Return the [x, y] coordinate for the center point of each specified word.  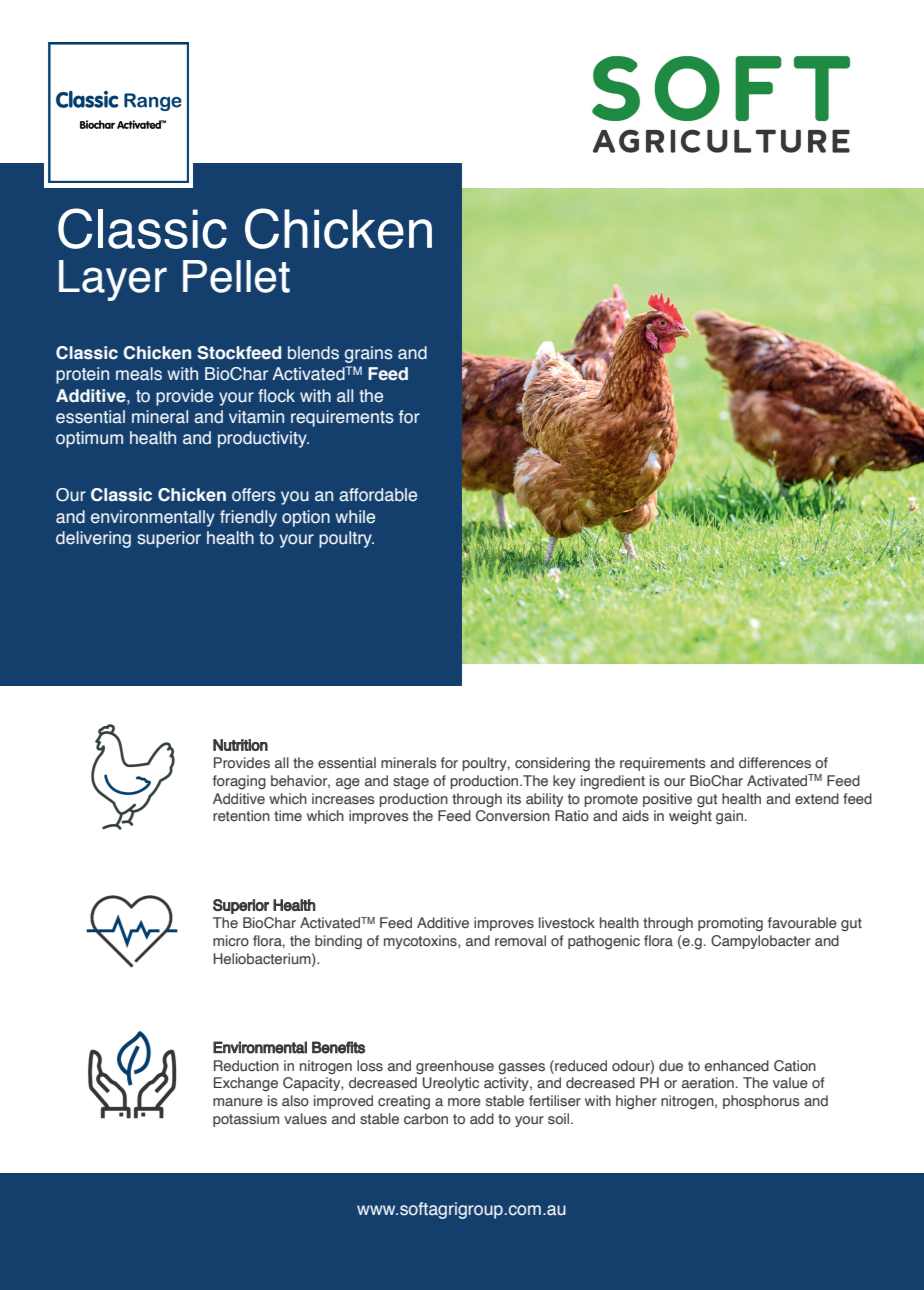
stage [411, 783]
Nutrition [240, 745]
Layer [113, 280]
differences [775, 763]
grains [369, 354]
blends [313, 353]
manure [238, 1102]
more [464, 1102]
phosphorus [761, 1102]
